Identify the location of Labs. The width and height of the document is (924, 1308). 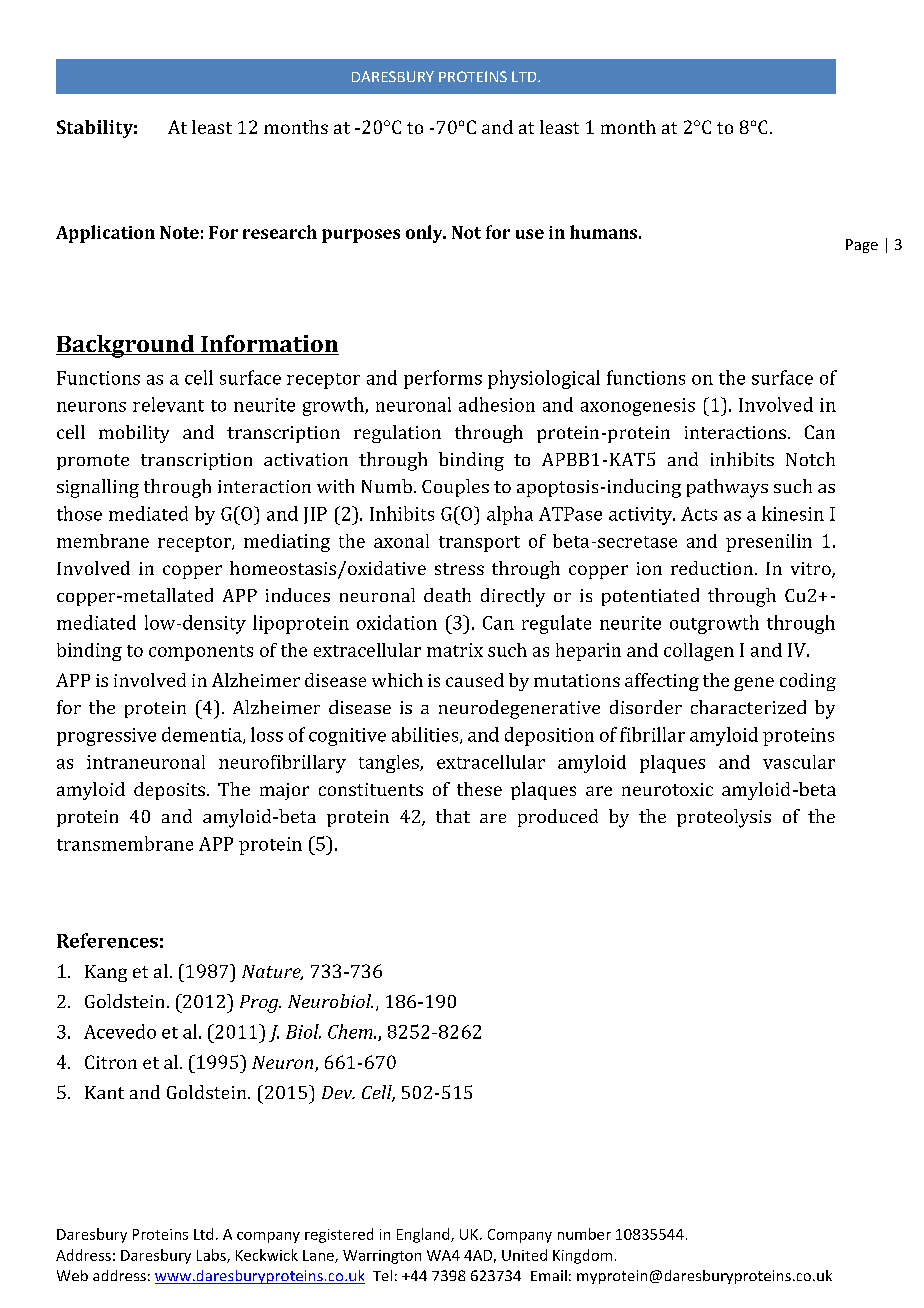
(212, 1256).
